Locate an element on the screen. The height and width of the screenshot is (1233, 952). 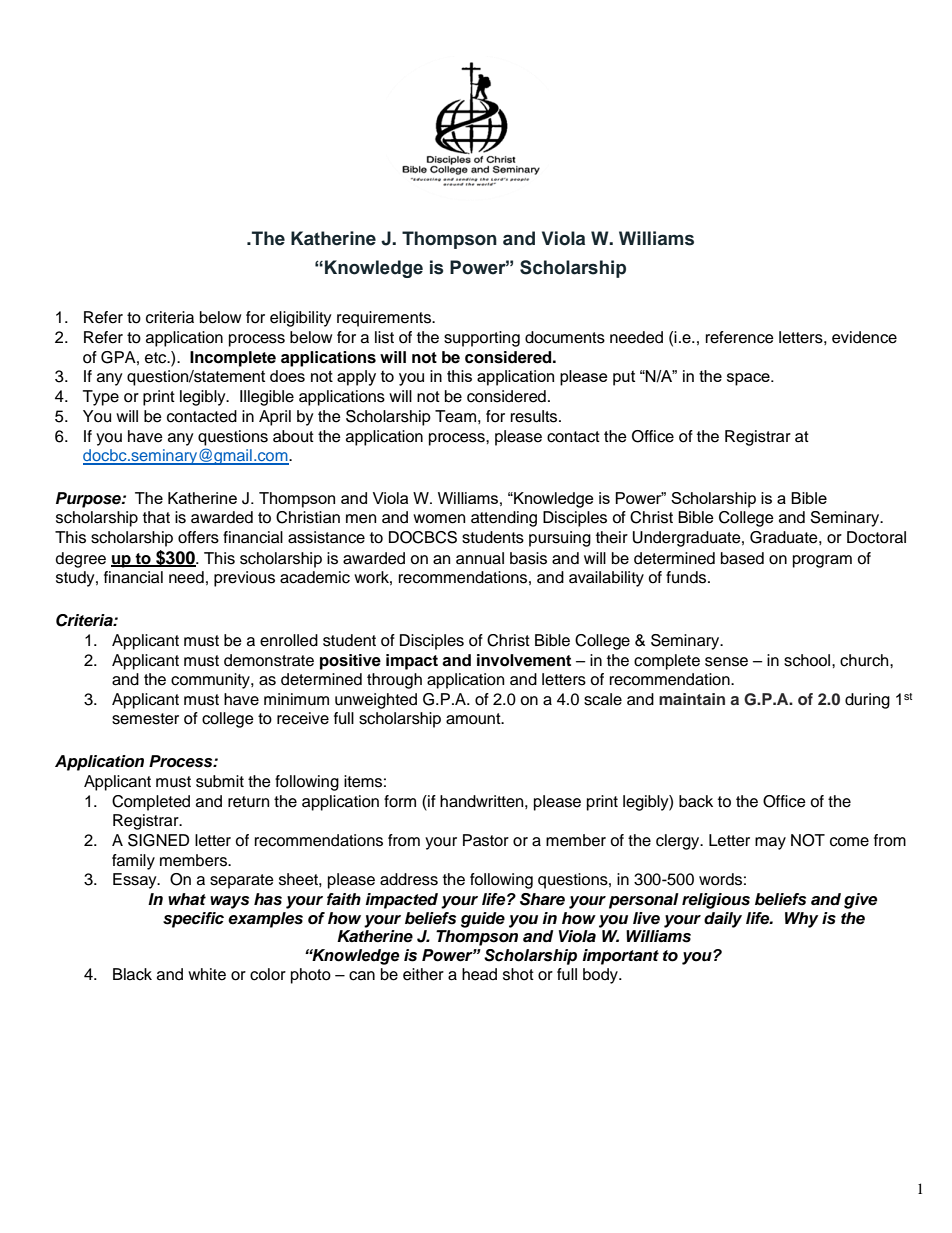
form is located at coordinates (400, 801).
